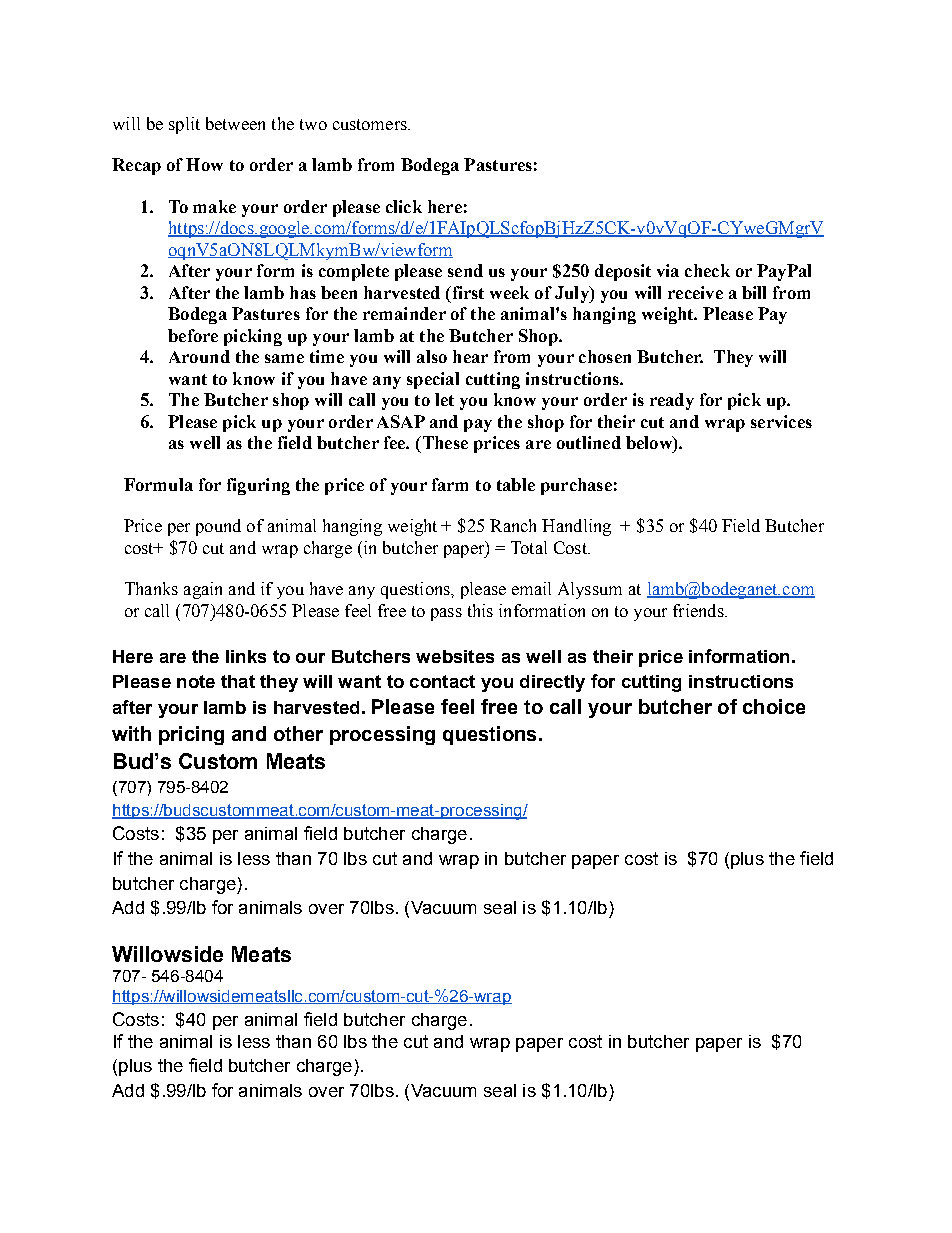  Describe the element at coordinates (258, 486) in the screenshot. I see `figuring` at that location.
